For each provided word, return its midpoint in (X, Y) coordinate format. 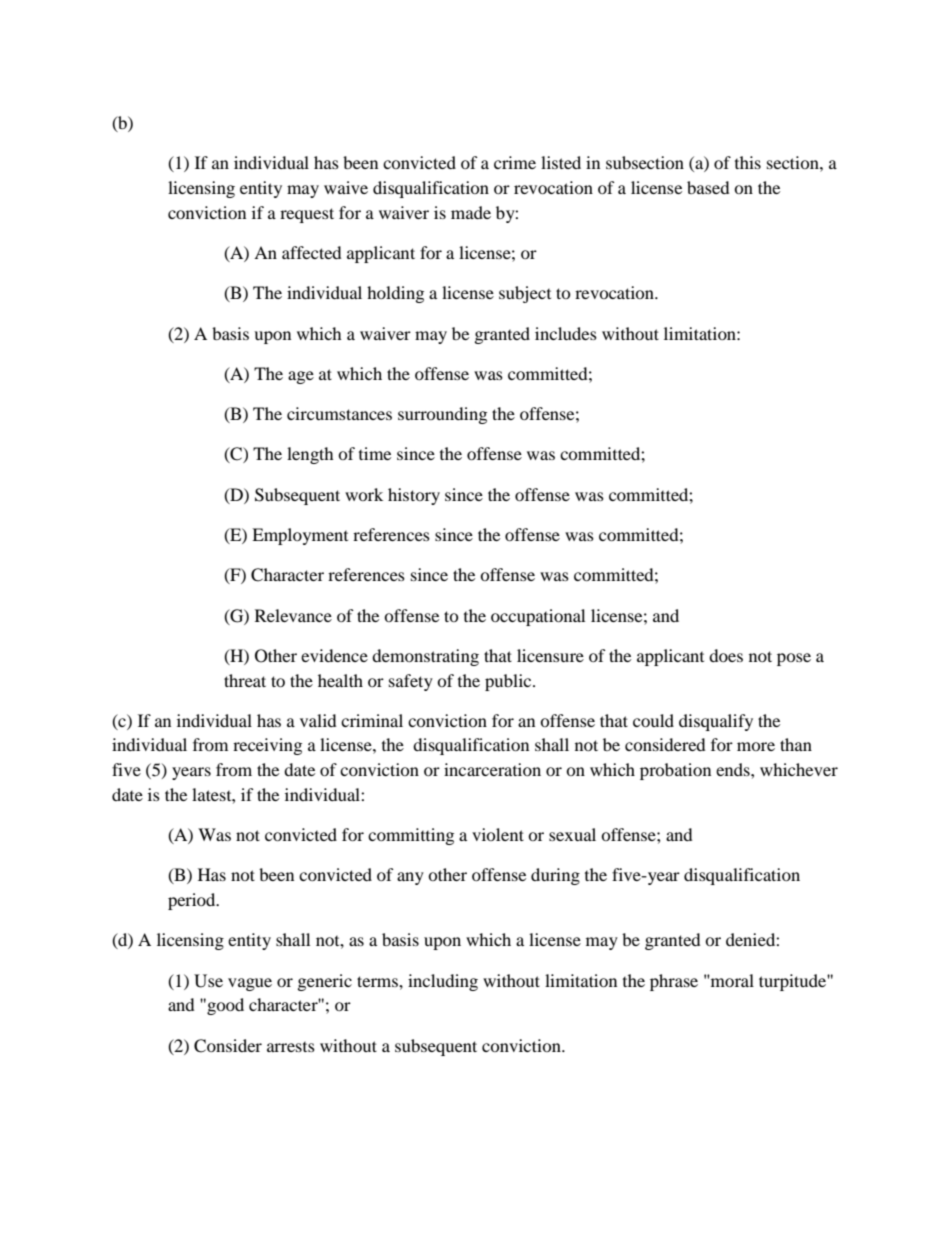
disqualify (716, 722)
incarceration (492, 769)
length (310, 455)
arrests (291, 1047)
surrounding (442, 415)
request (307, 215)
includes (566, 333)
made (471, 212)
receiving (267, 746)
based (708, 187)
